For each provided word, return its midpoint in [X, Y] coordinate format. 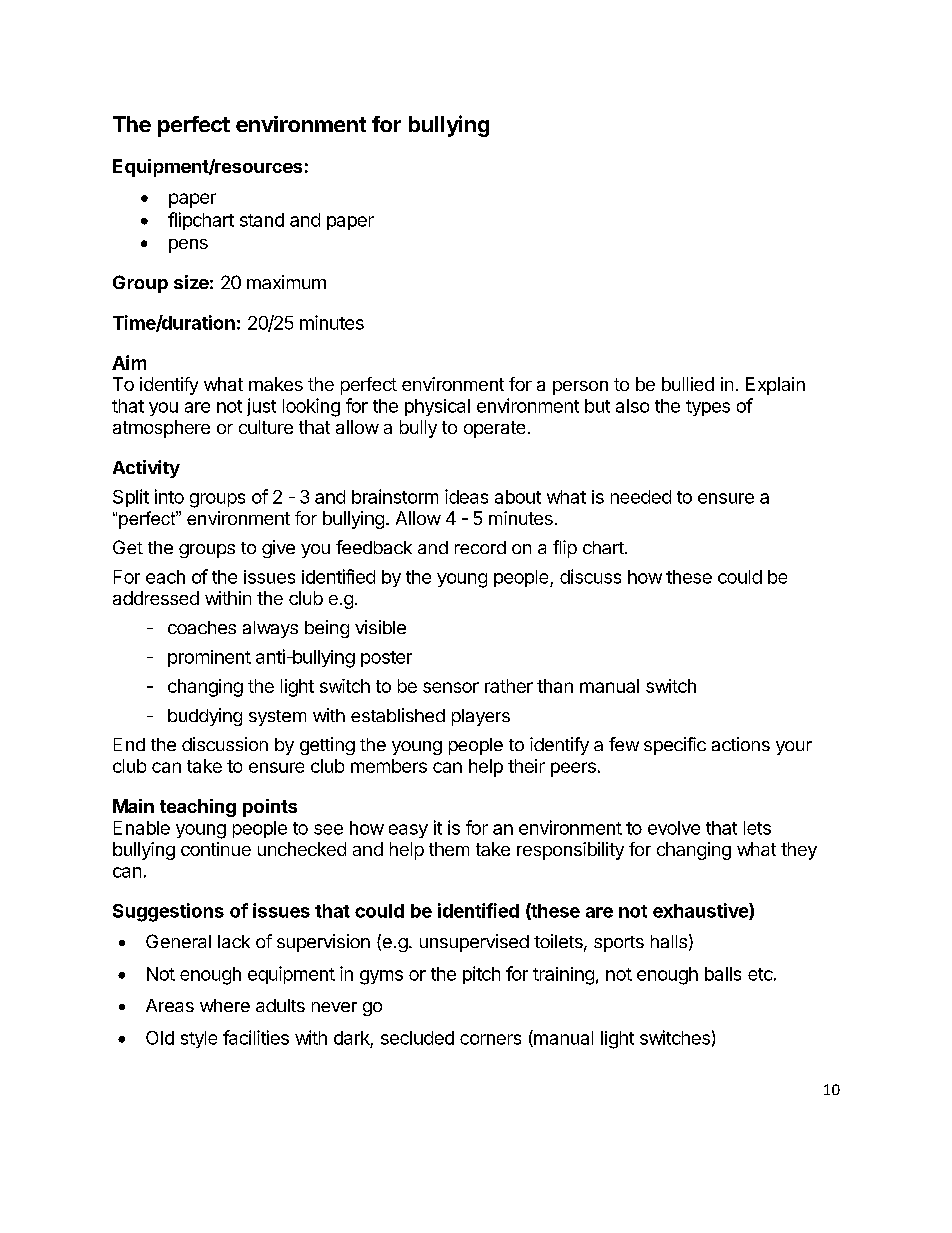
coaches [202, 627]
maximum [286, 282]
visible [380, 627]
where [225, 1005]
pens [188, 246]
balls [723, 974]
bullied [688, 384]
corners [490, 1039]
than [555, 686]
